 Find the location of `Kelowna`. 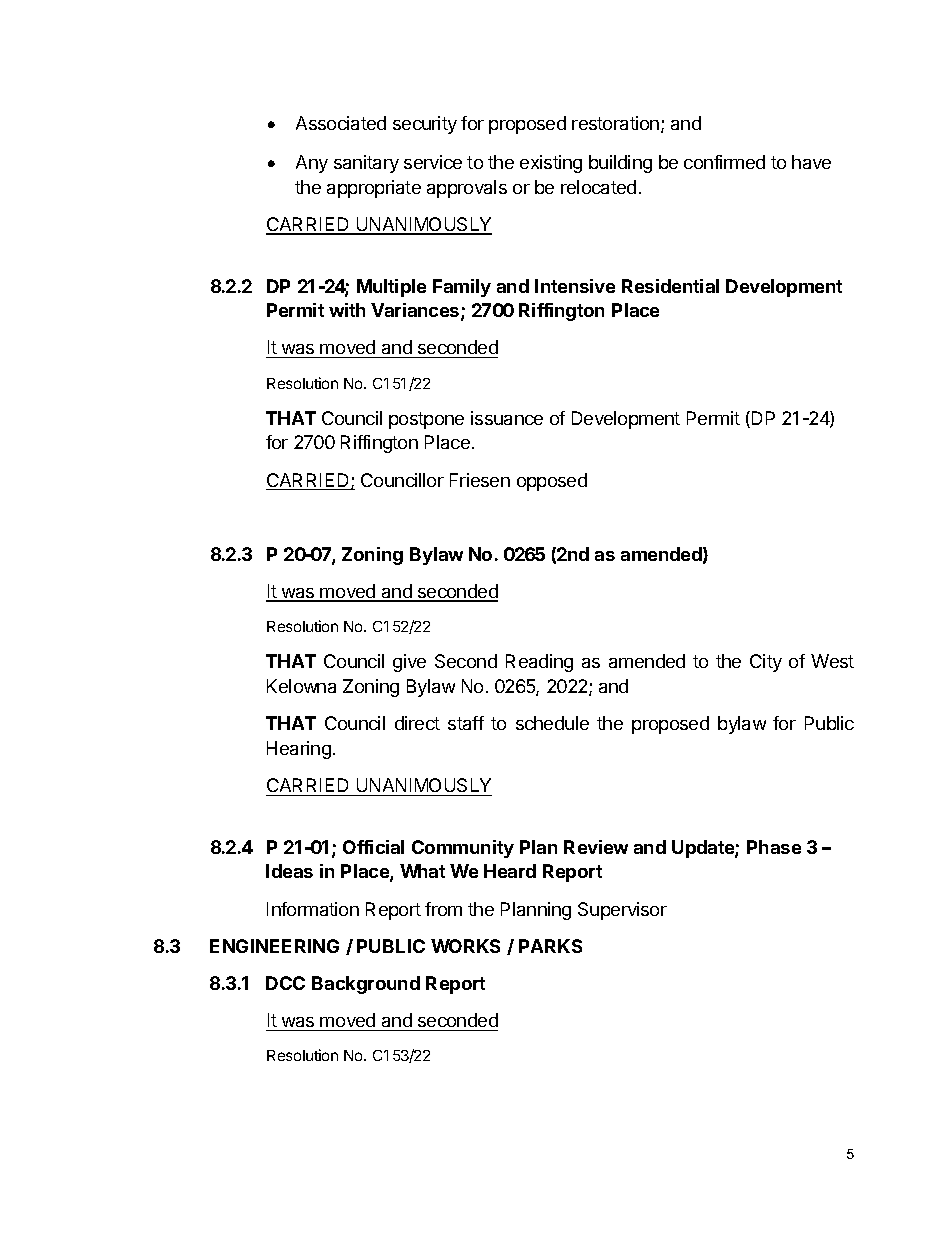

Kelowna is located at coordinates (301, 686).
